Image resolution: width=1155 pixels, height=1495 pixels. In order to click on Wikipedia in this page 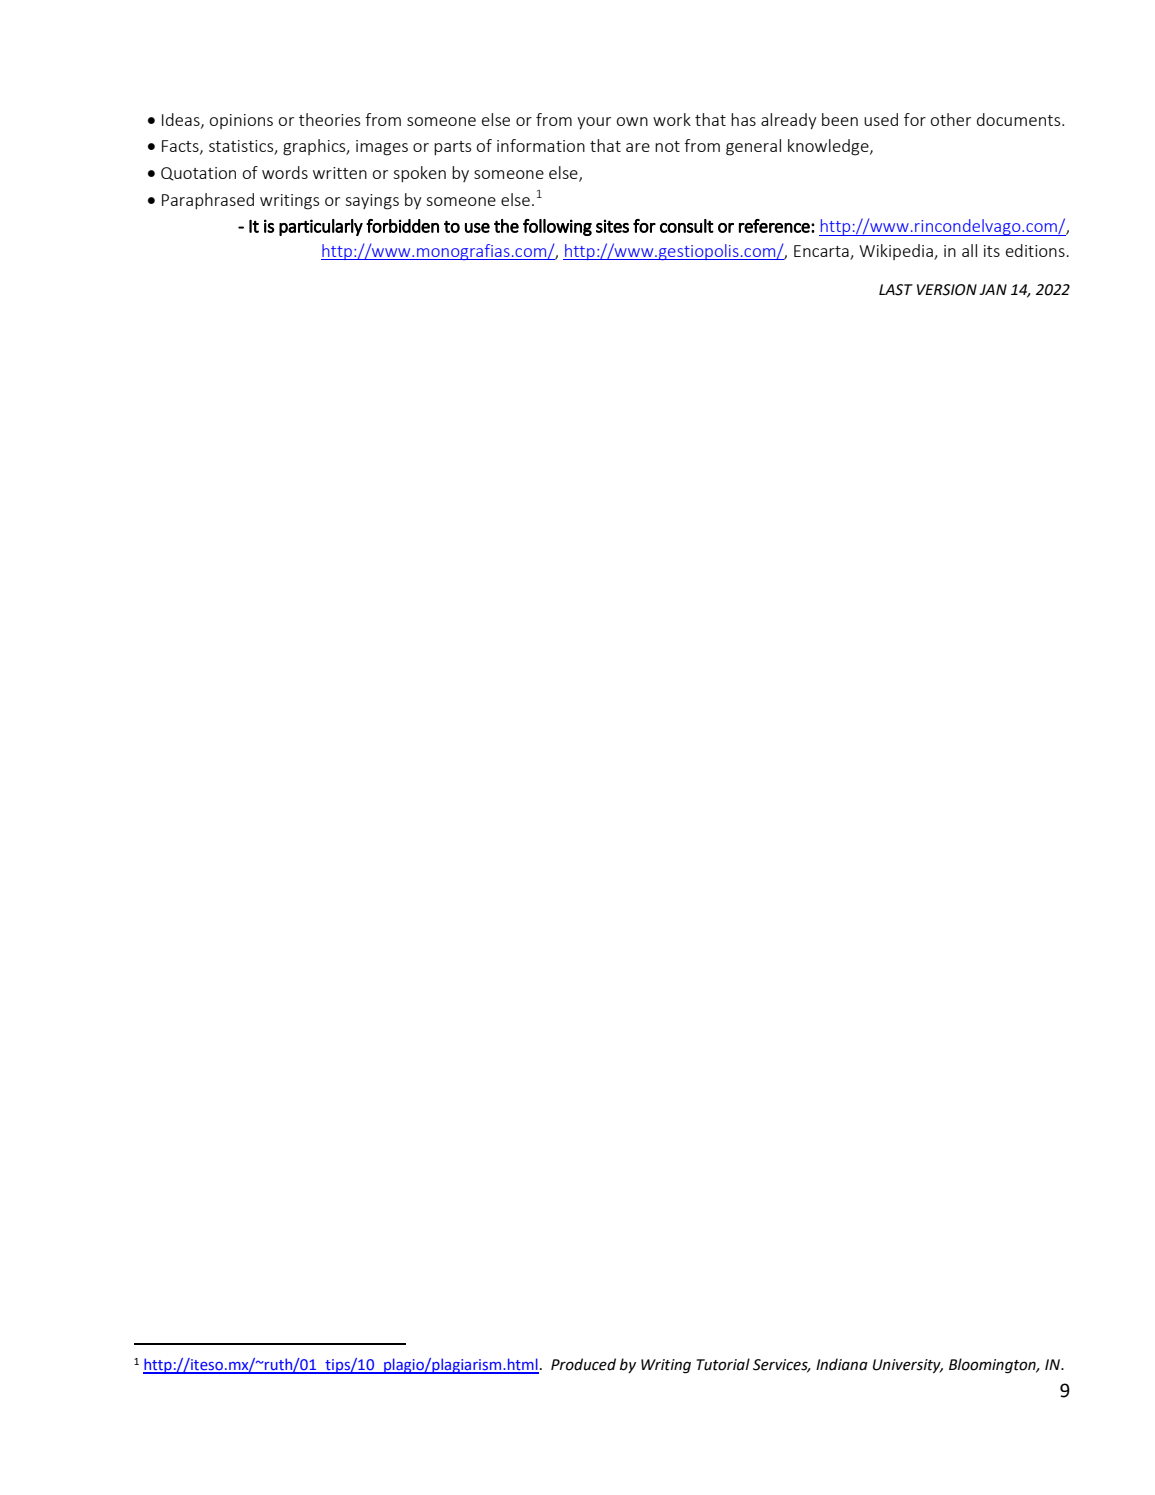, I will do `click(897, 252)`.
